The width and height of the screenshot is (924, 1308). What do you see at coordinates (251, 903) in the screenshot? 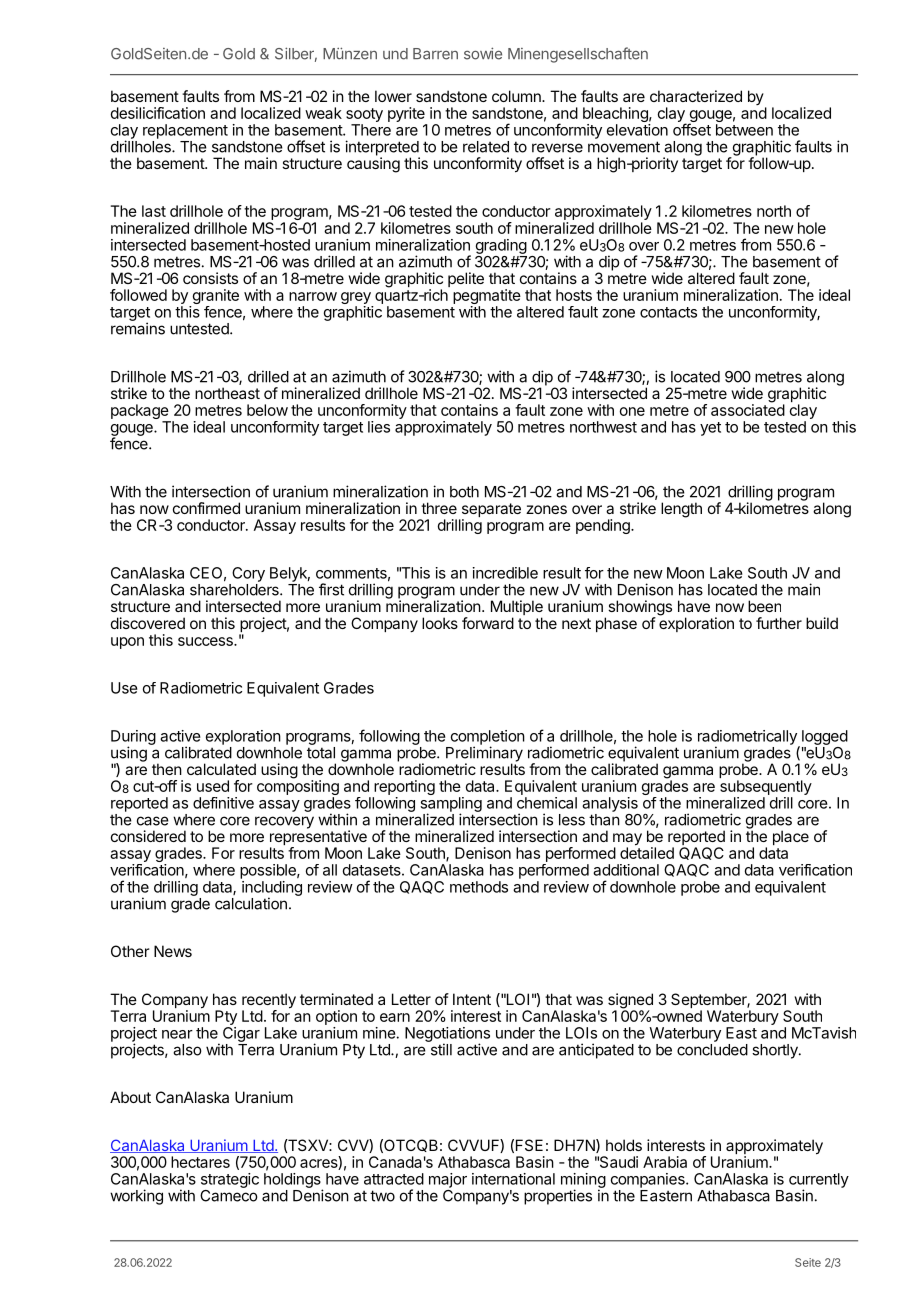
I see `calculation` at bounding box center [251, 903].
